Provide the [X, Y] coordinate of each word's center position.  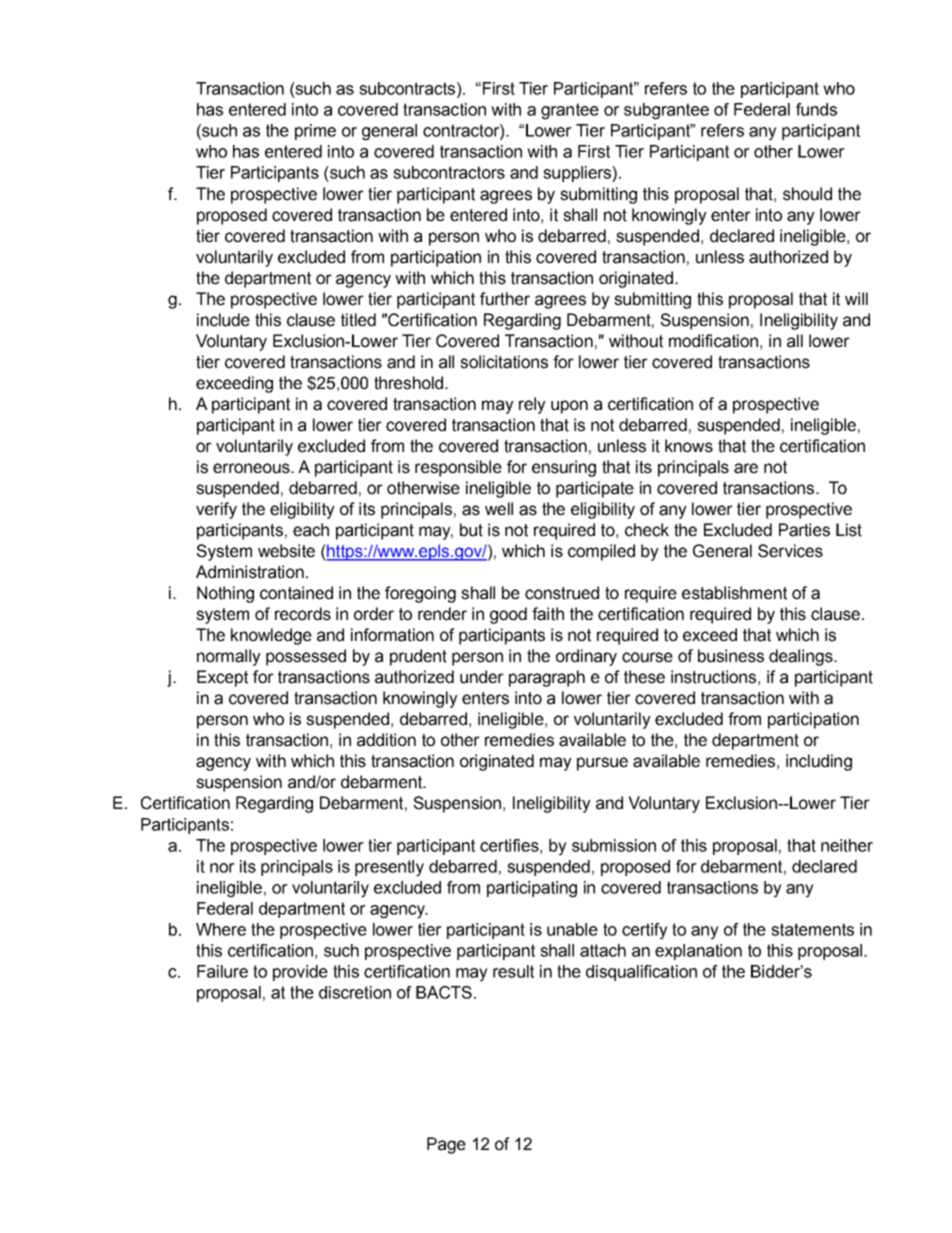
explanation [698, 952]
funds [816, 109]
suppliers [578, 174]
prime [315, 132]
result [513, 971]
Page [446, 1145]
